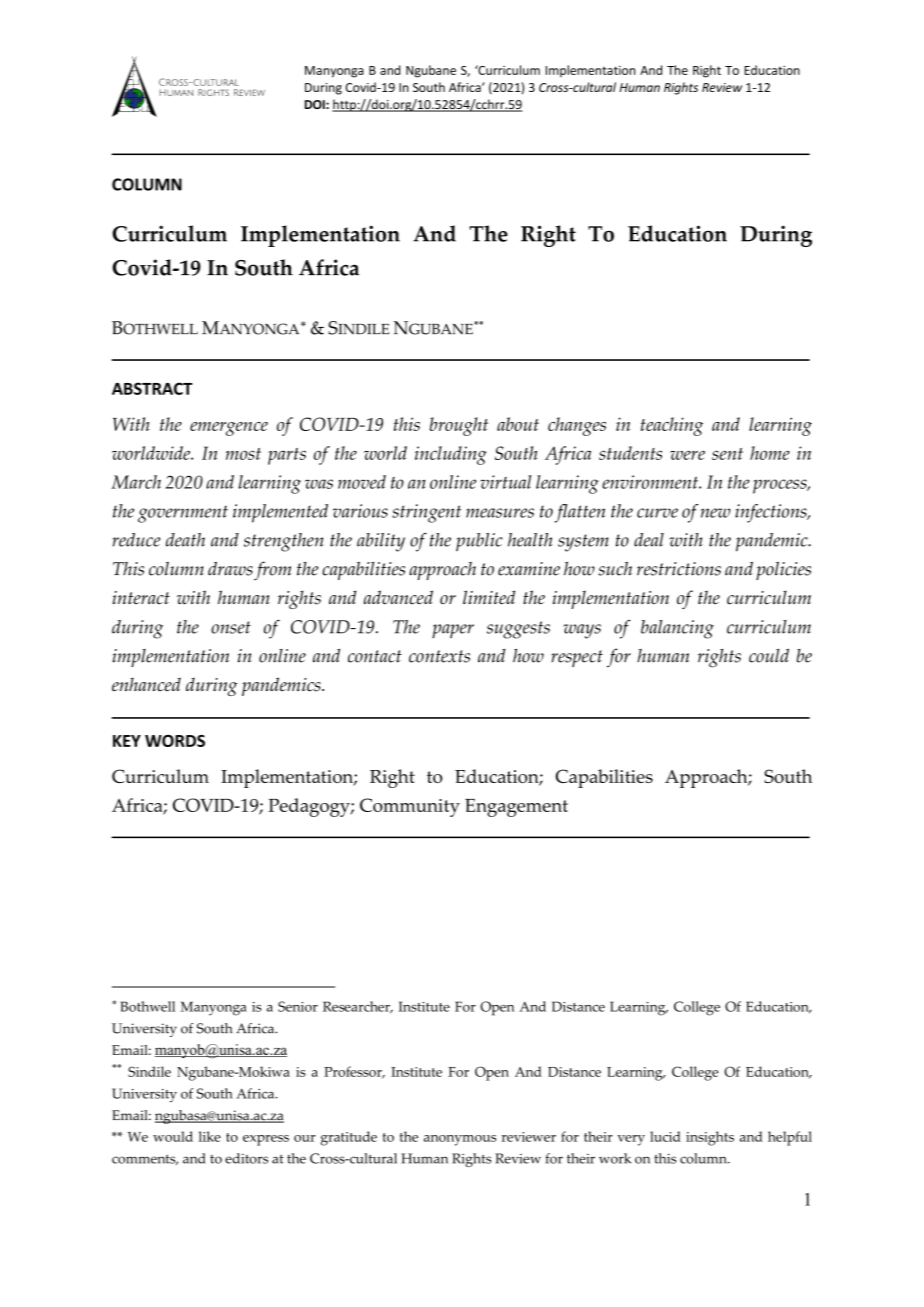 This image has width=924, height=1307. I want to click on like, so click(210, 1136).
